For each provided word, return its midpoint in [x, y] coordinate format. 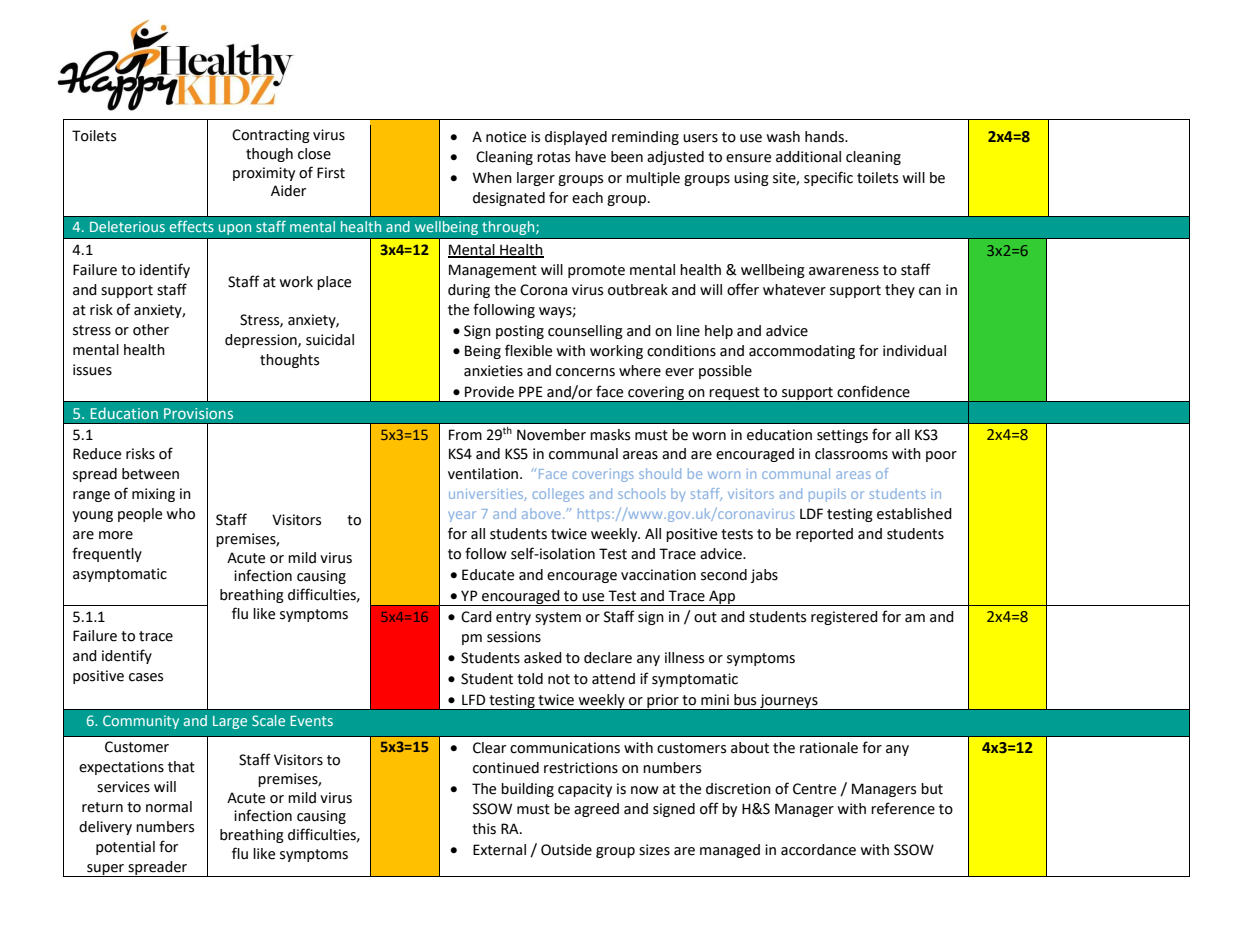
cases [146, 677]
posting [520, 332]
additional [808, 157]
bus [745, 700]
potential [125, 848]
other [151, 330]
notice [506, 137]
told [530, 679]
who [180, 514]
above [541, 513]
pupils [827, 495]
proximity [264, 174]
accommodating [802, 352]
